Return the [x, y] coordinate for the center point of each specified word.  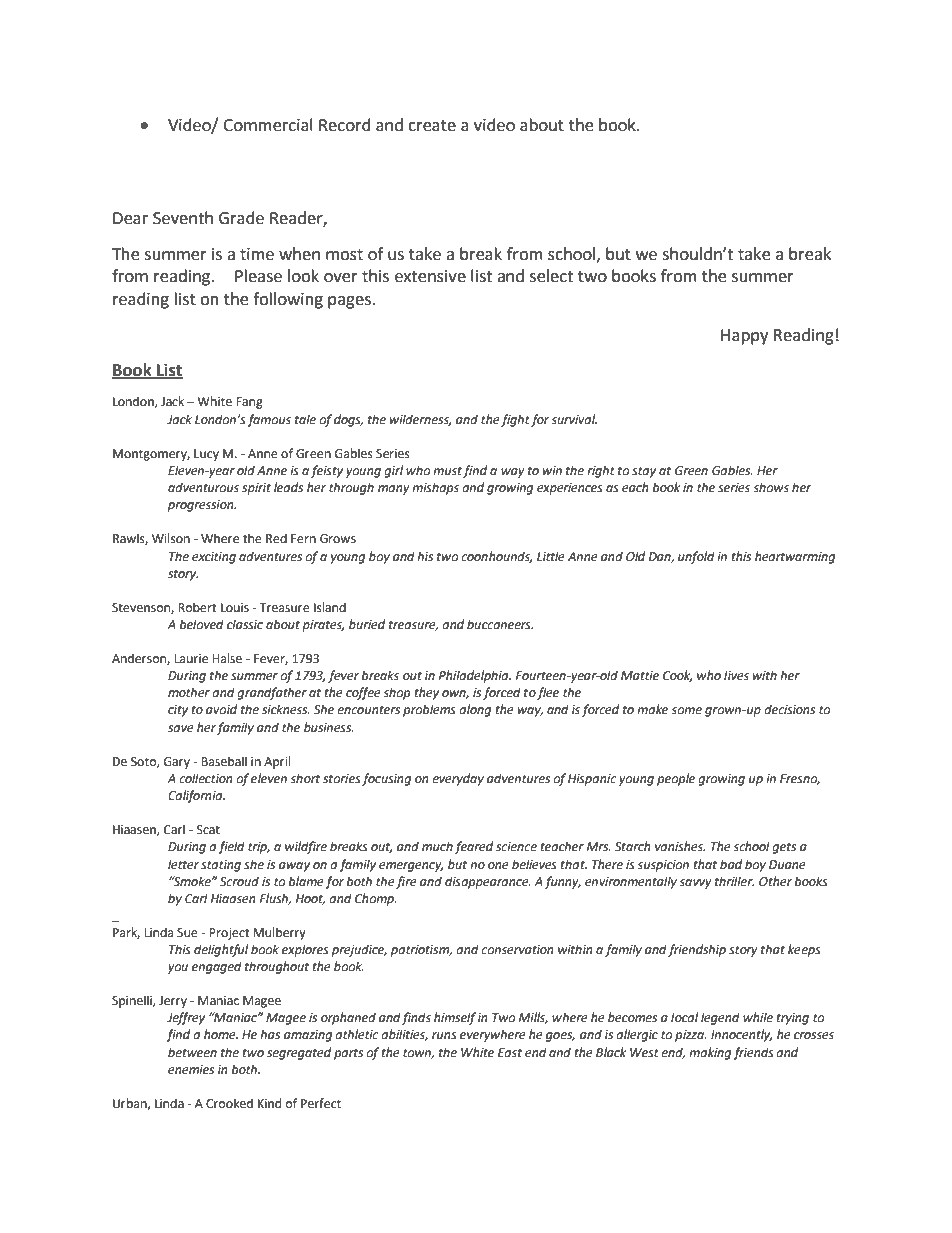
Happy [744, 337]
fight [515, 420]
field [231, 847]
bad [731, 864]
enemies [191, 1070]
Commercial [268, 125]
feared [474, 847]
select [551, 276]
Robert [197, 607]
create [432, 126]
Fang [249, 403]
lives [736, 675]
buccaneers [500, 624]
